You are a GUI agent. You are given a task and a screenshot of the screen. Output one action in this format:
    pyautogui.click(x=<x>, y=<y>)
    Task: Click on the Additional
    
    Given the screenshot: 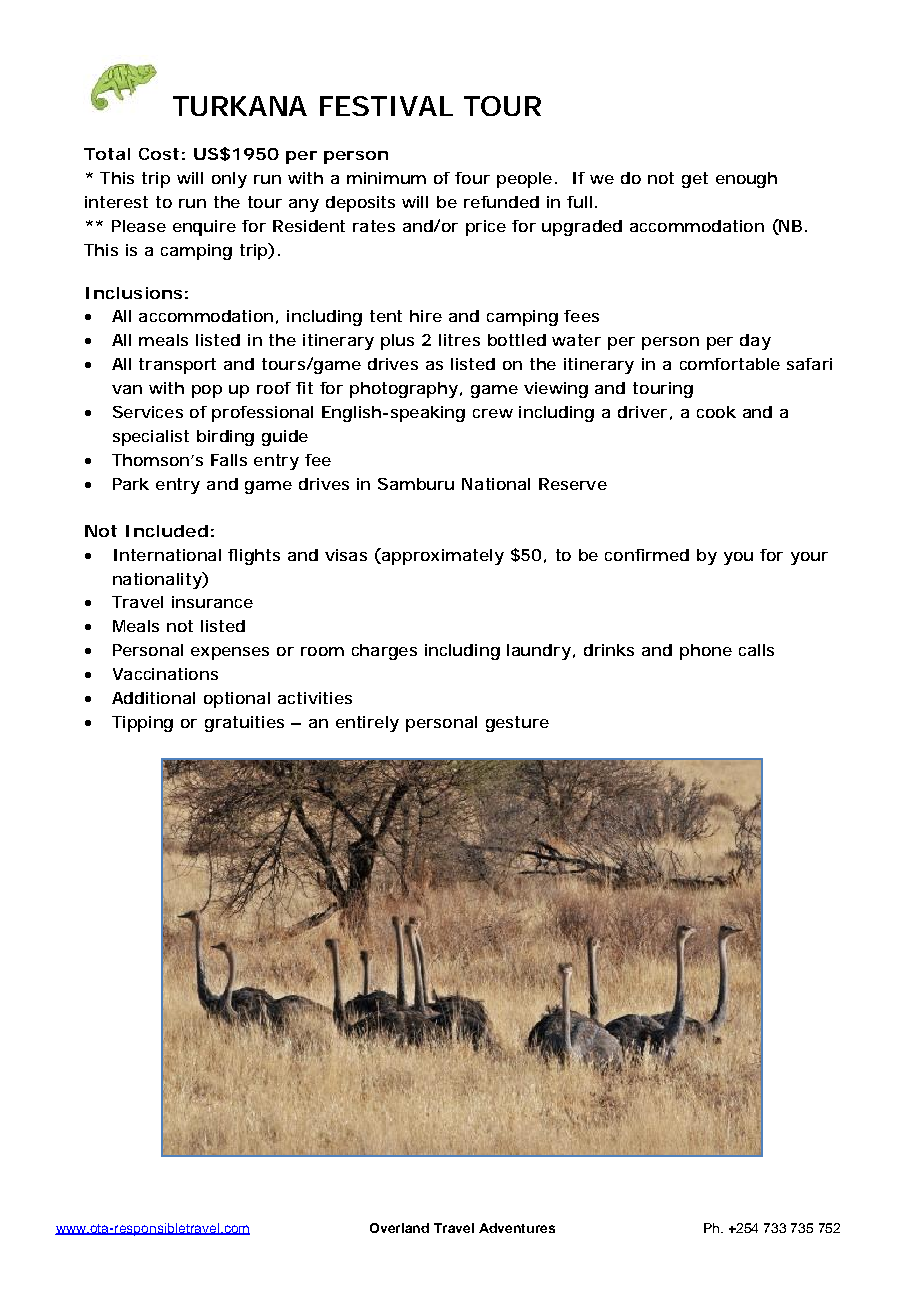 What is the action you would take?
    pyautogui.click(x=153, y=698)
